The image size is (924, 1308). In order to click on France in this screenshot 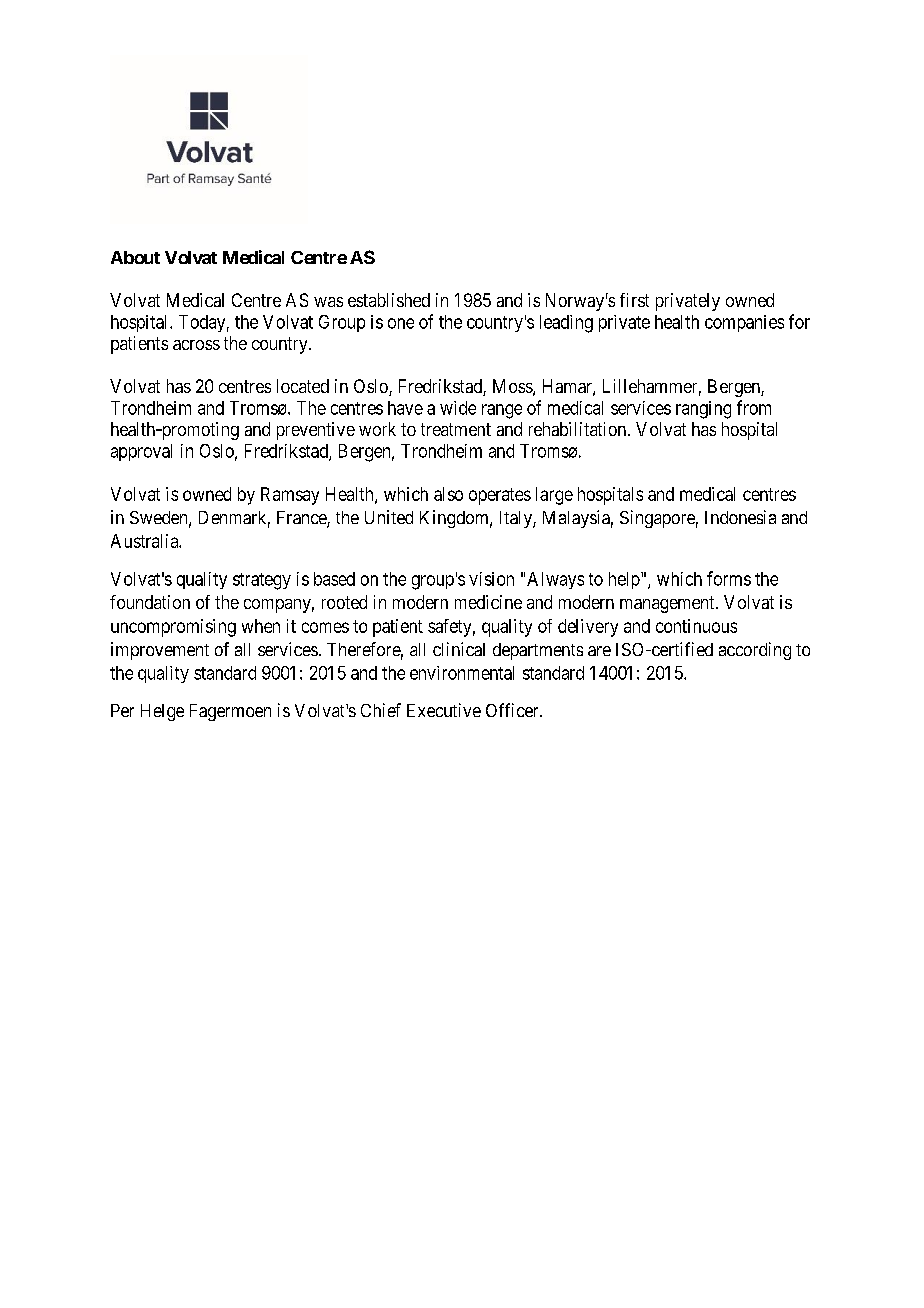, I will do `click(302, 519)`.
